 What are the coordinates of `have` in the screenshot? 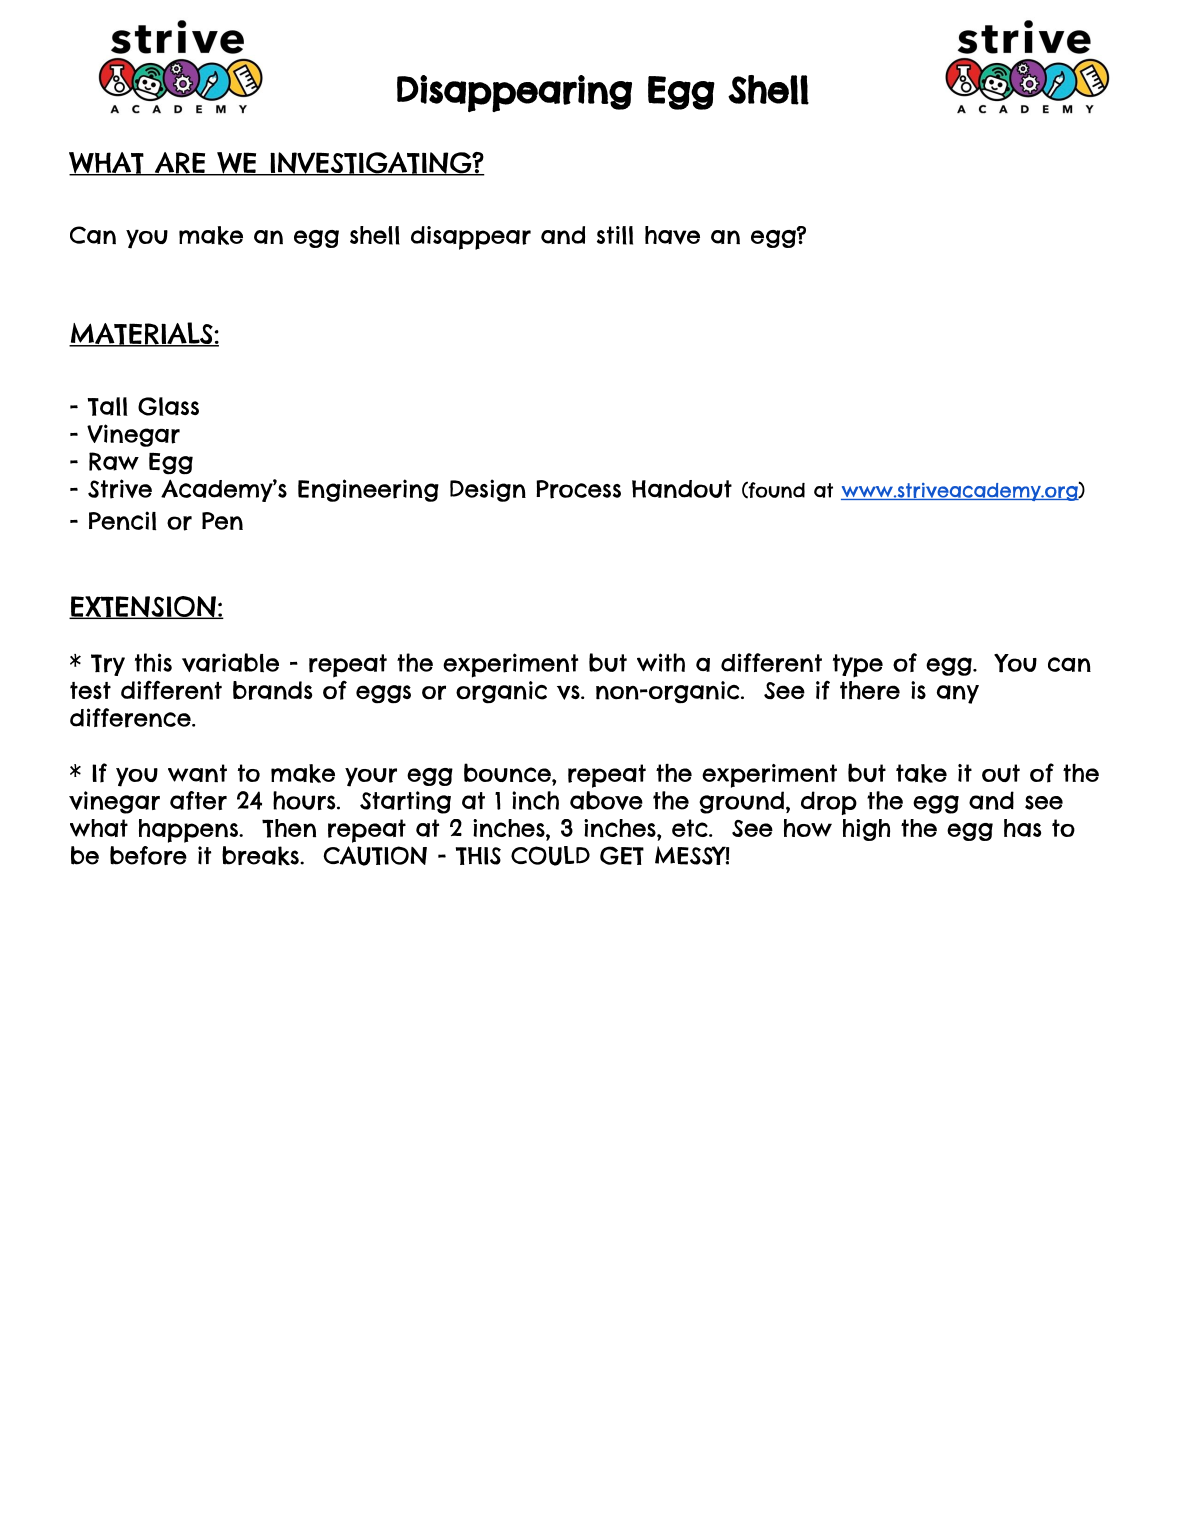 It's located at (672, 235).
